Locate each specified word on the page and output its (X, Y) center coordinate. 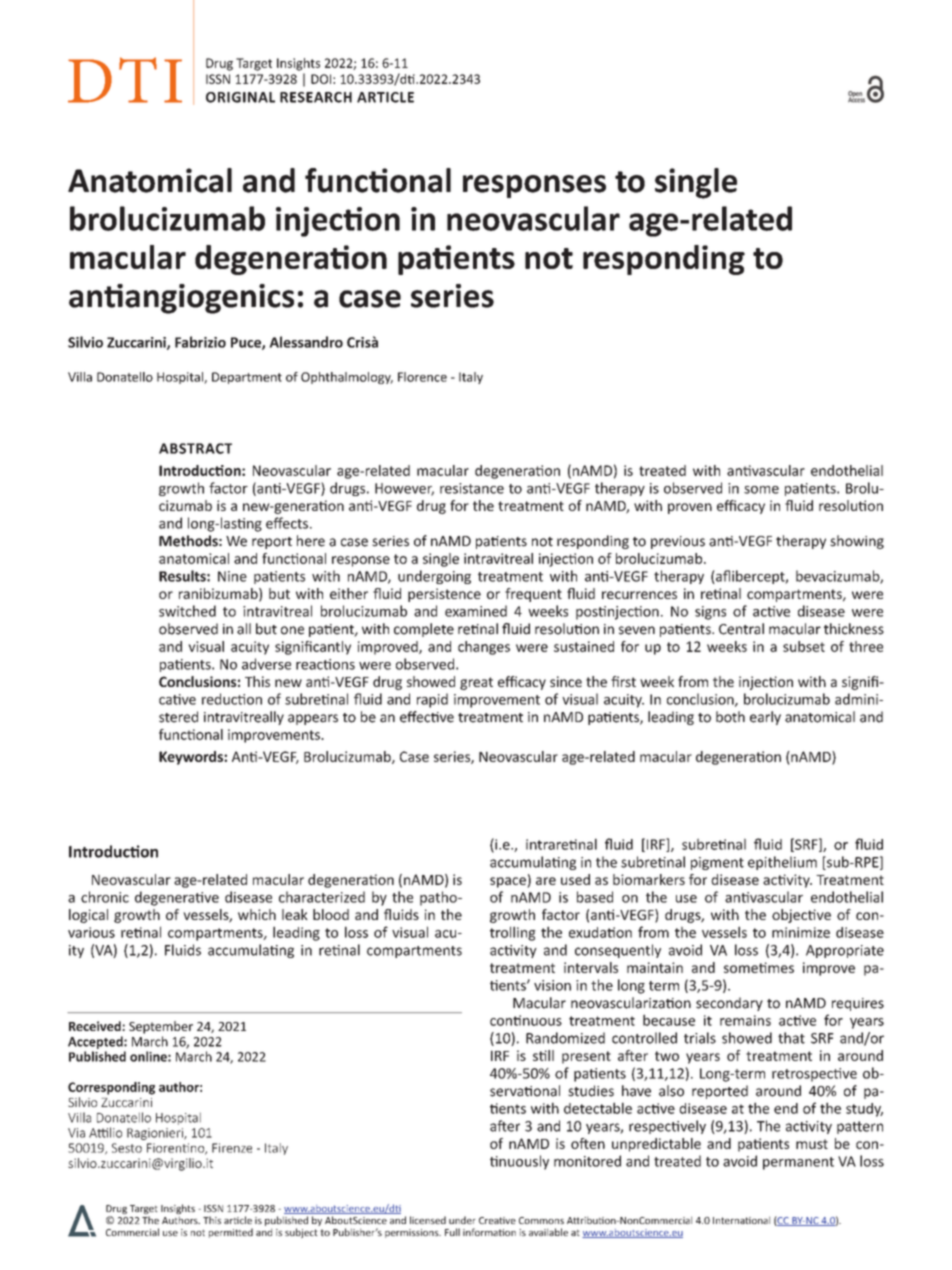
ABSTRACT (195, 448)
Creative (497, 1220)
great (476, 683)
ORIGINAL (240, 97)
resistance (472, 488)
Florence (422, 377)
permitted (231, 1233)
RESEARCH (316, 97)
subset (804, 646)
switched (187, 611)
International (741, 1220)
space (509, 882)
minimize (801, 932)
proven (690, 508)
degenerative (177, 898)
